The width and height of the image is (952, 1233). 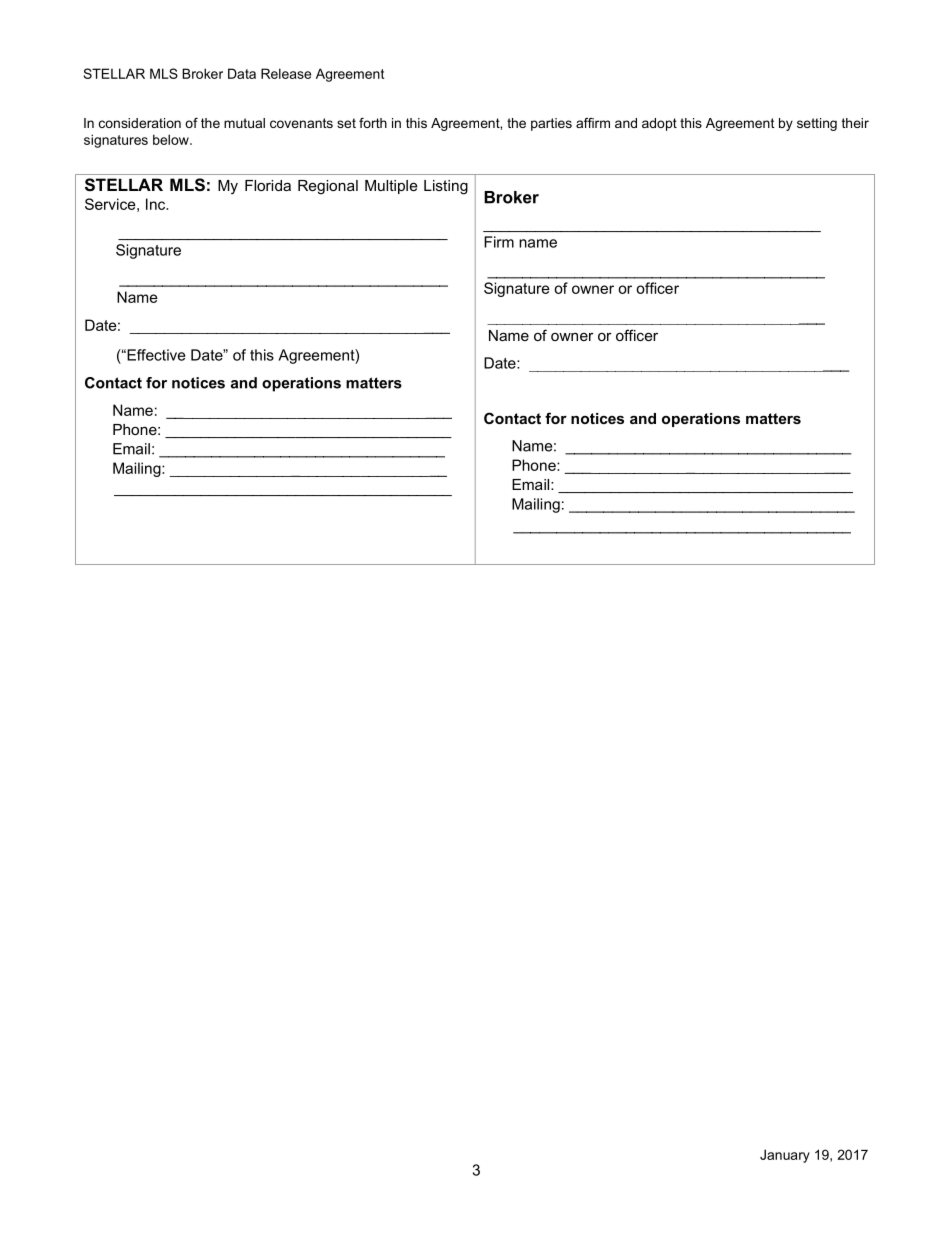 What do you see at coordinates (172, 139) in the image?
I see `below` at bounding box center [172, 139].
